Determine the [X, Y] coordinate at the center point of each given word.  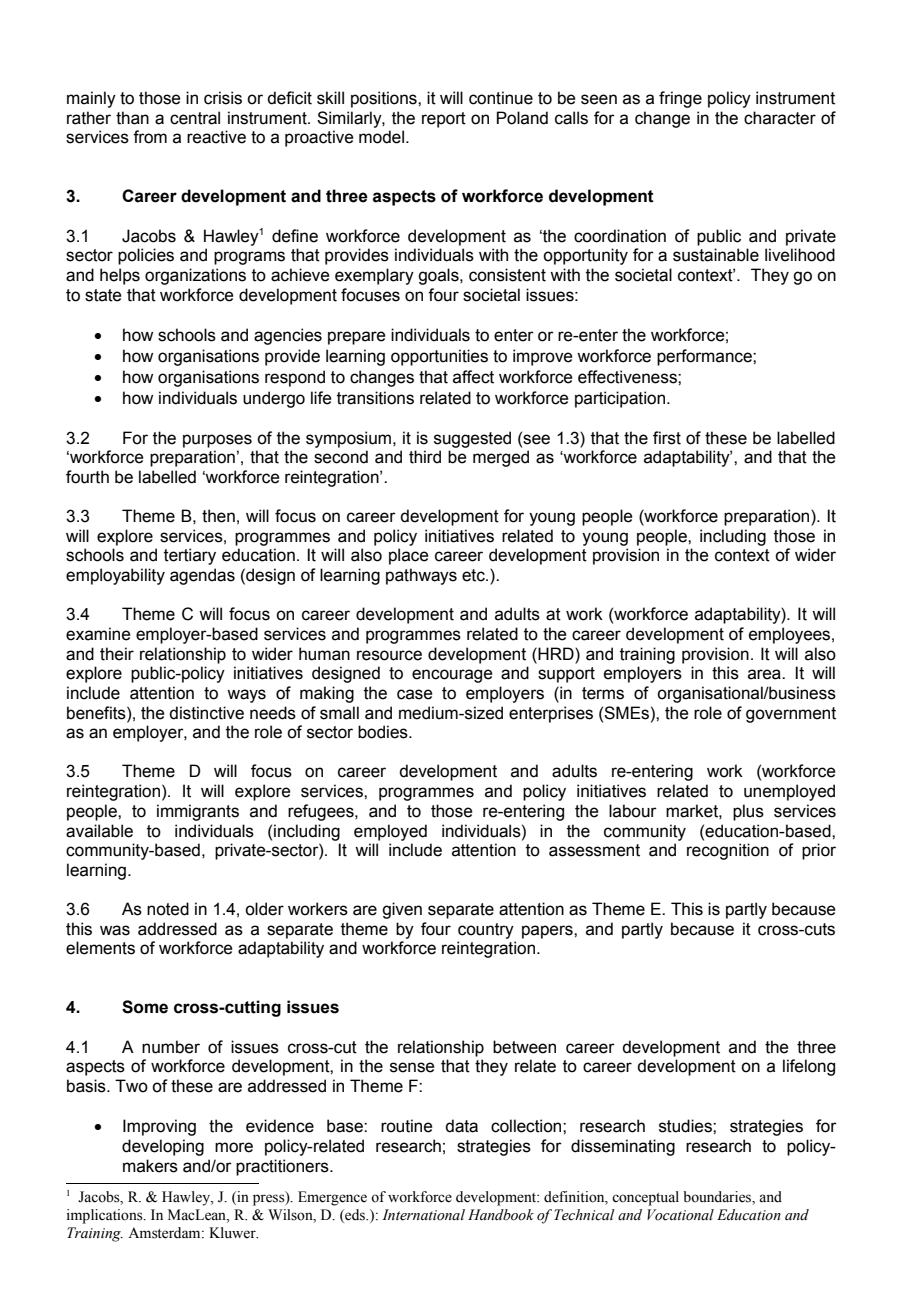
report [444, 120]
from [150, 137]
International [423, 1215]
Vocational [680, 1215]
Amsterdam [165, 1233]
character [780, 118]
